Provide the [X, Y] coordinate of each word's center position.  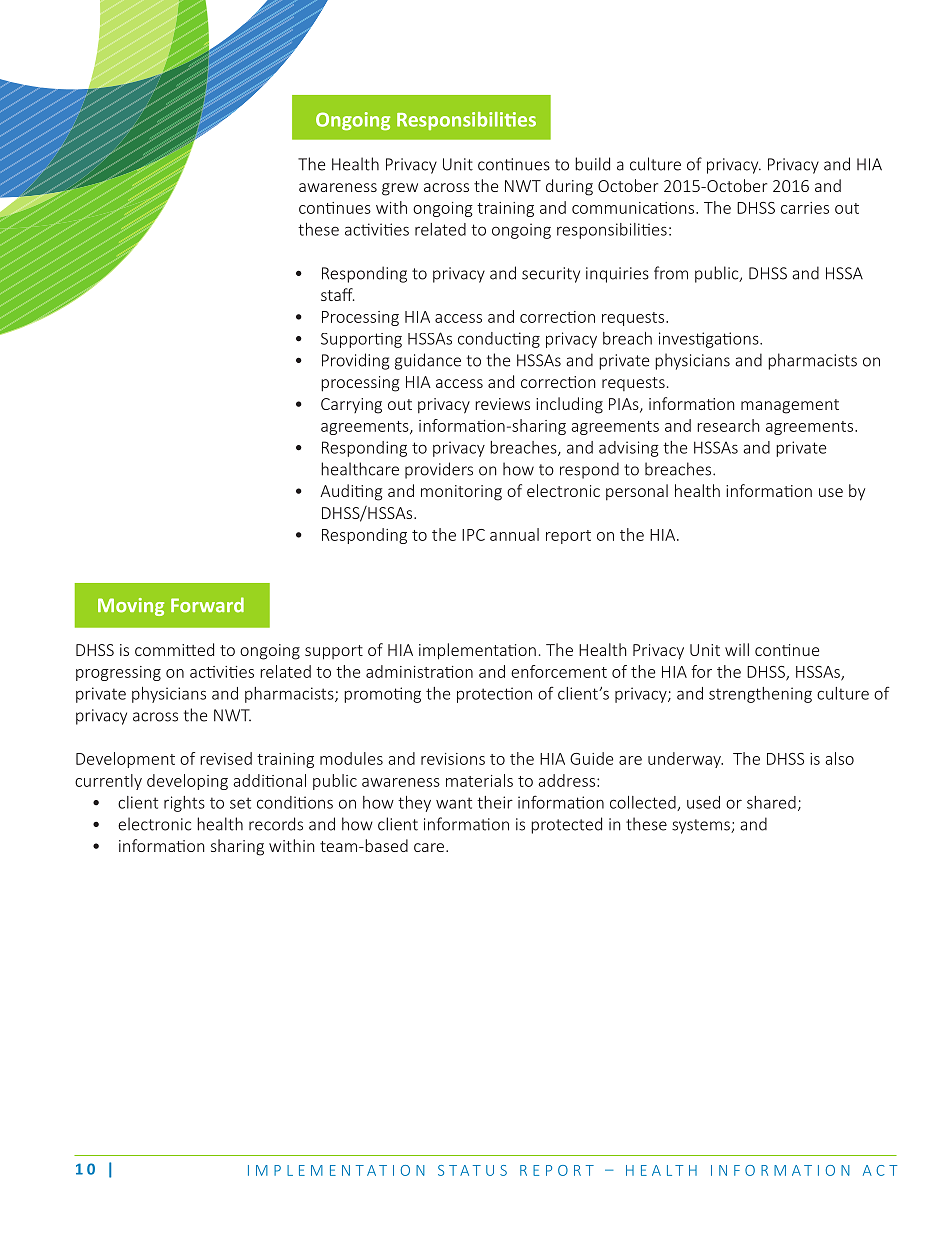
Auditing [351, 492]
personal [637, 492]
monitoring [461, 493]
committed [174, 649]
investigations [710, 340]
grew [400, 189]
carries [805, 208]
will [737, 649]
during [569, 187]
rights [184, 804]
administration [419, 671]
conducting [499, 340]
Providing [355, 361]
